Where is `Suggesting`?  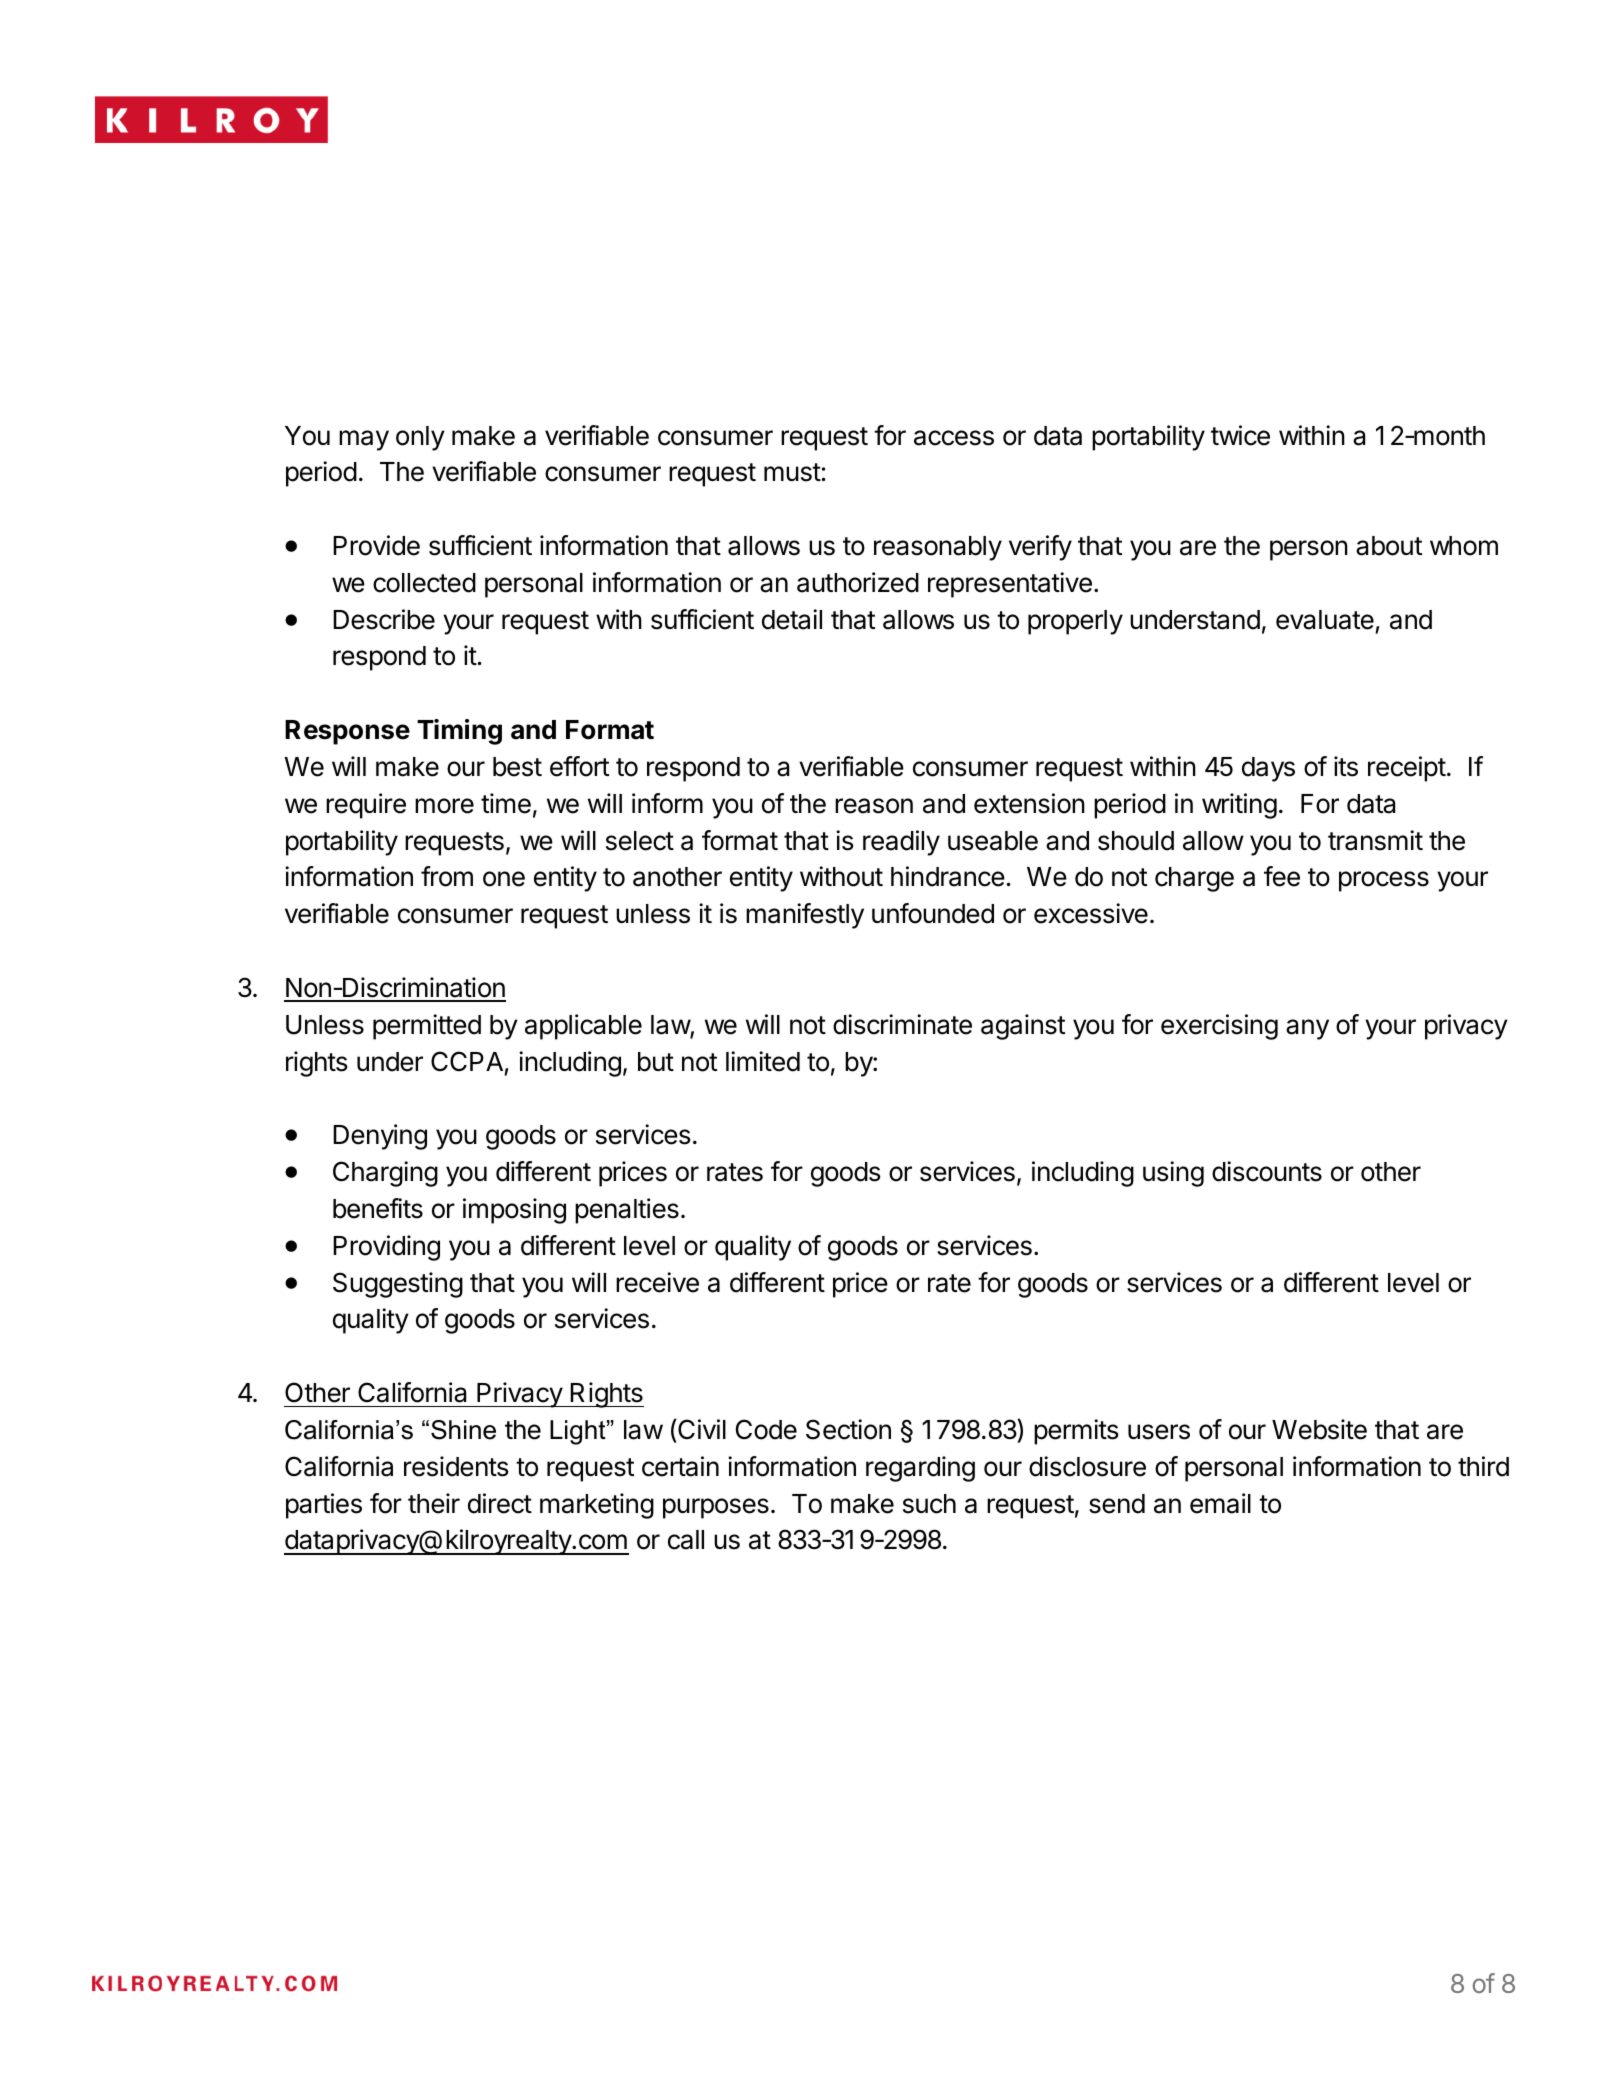
Suggesting is located at coordinates (398, 1285).
